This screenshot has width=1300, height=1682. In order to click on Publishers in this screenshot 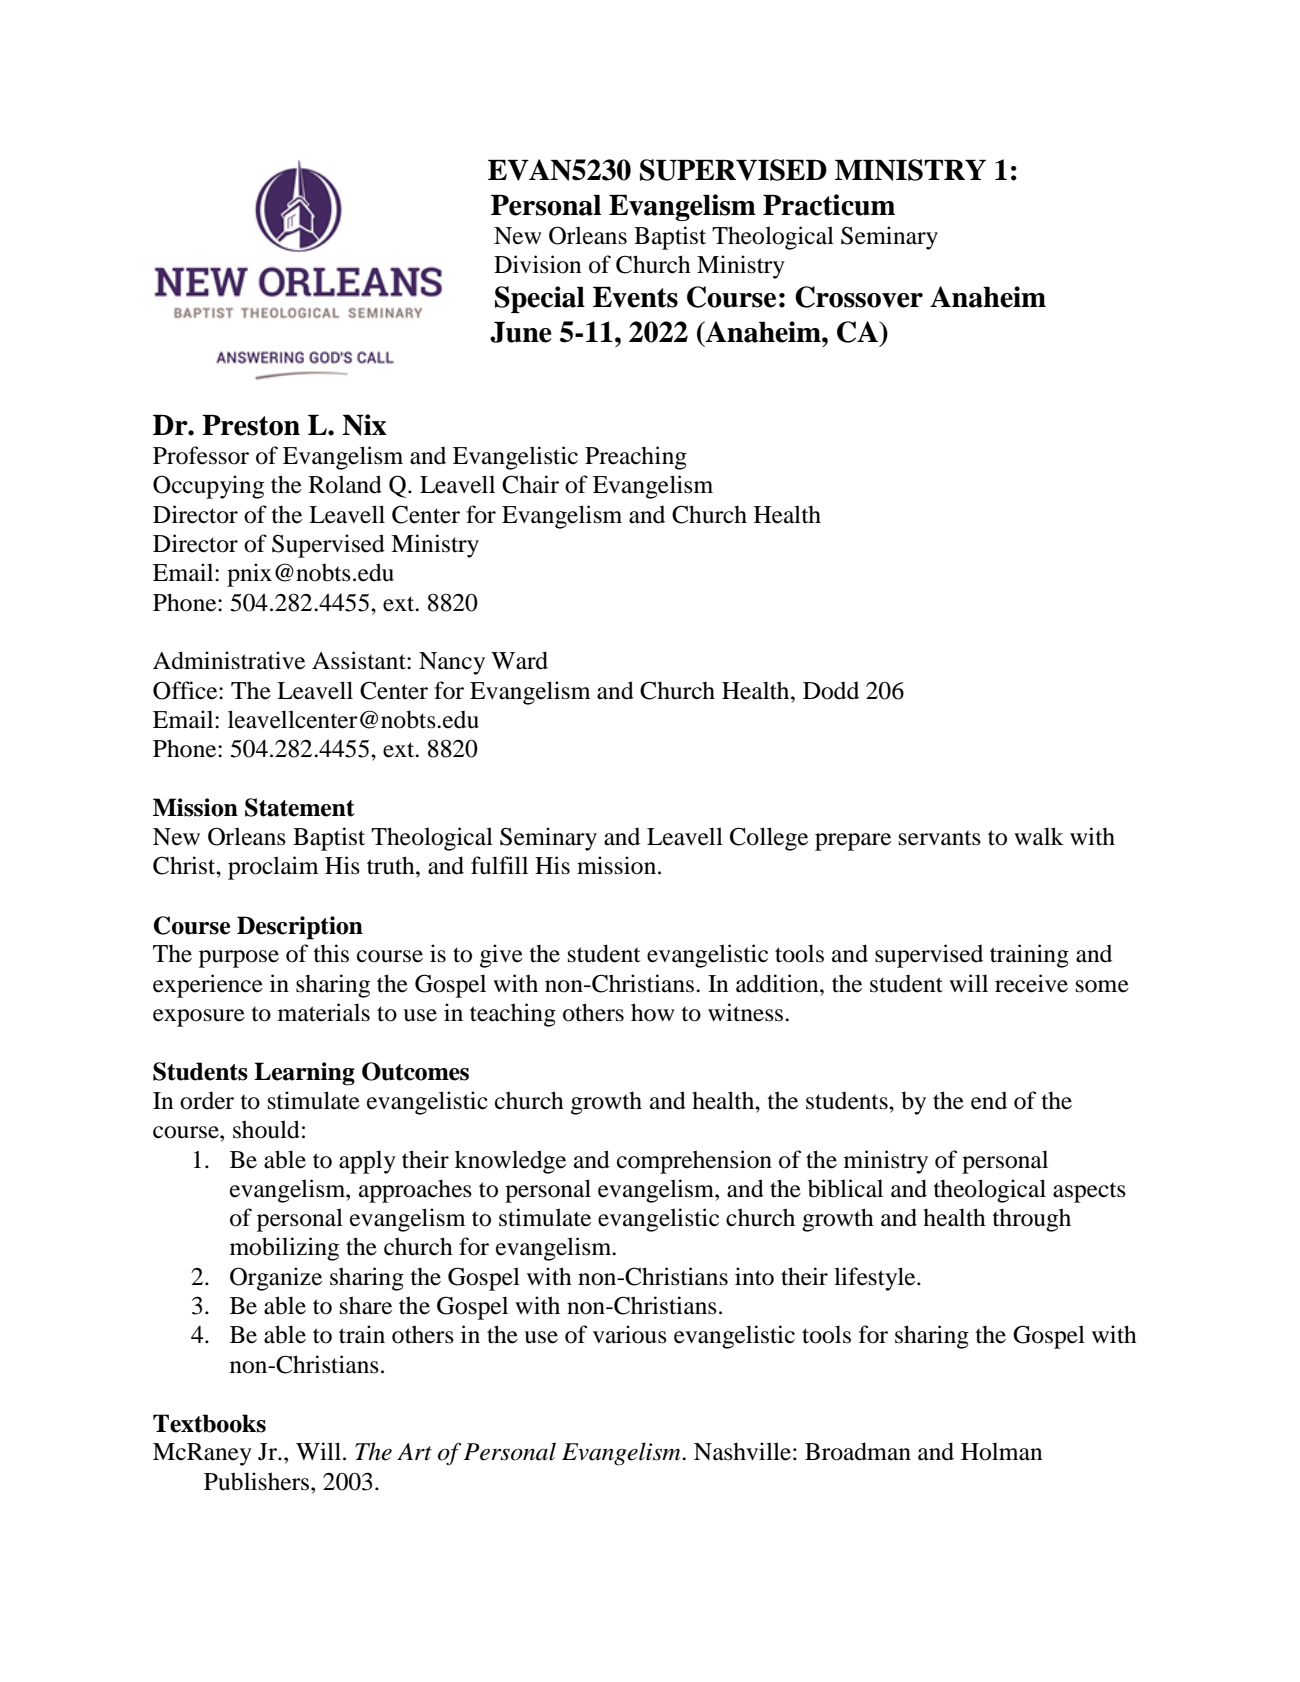, I will do `click(258, 1481)`.
